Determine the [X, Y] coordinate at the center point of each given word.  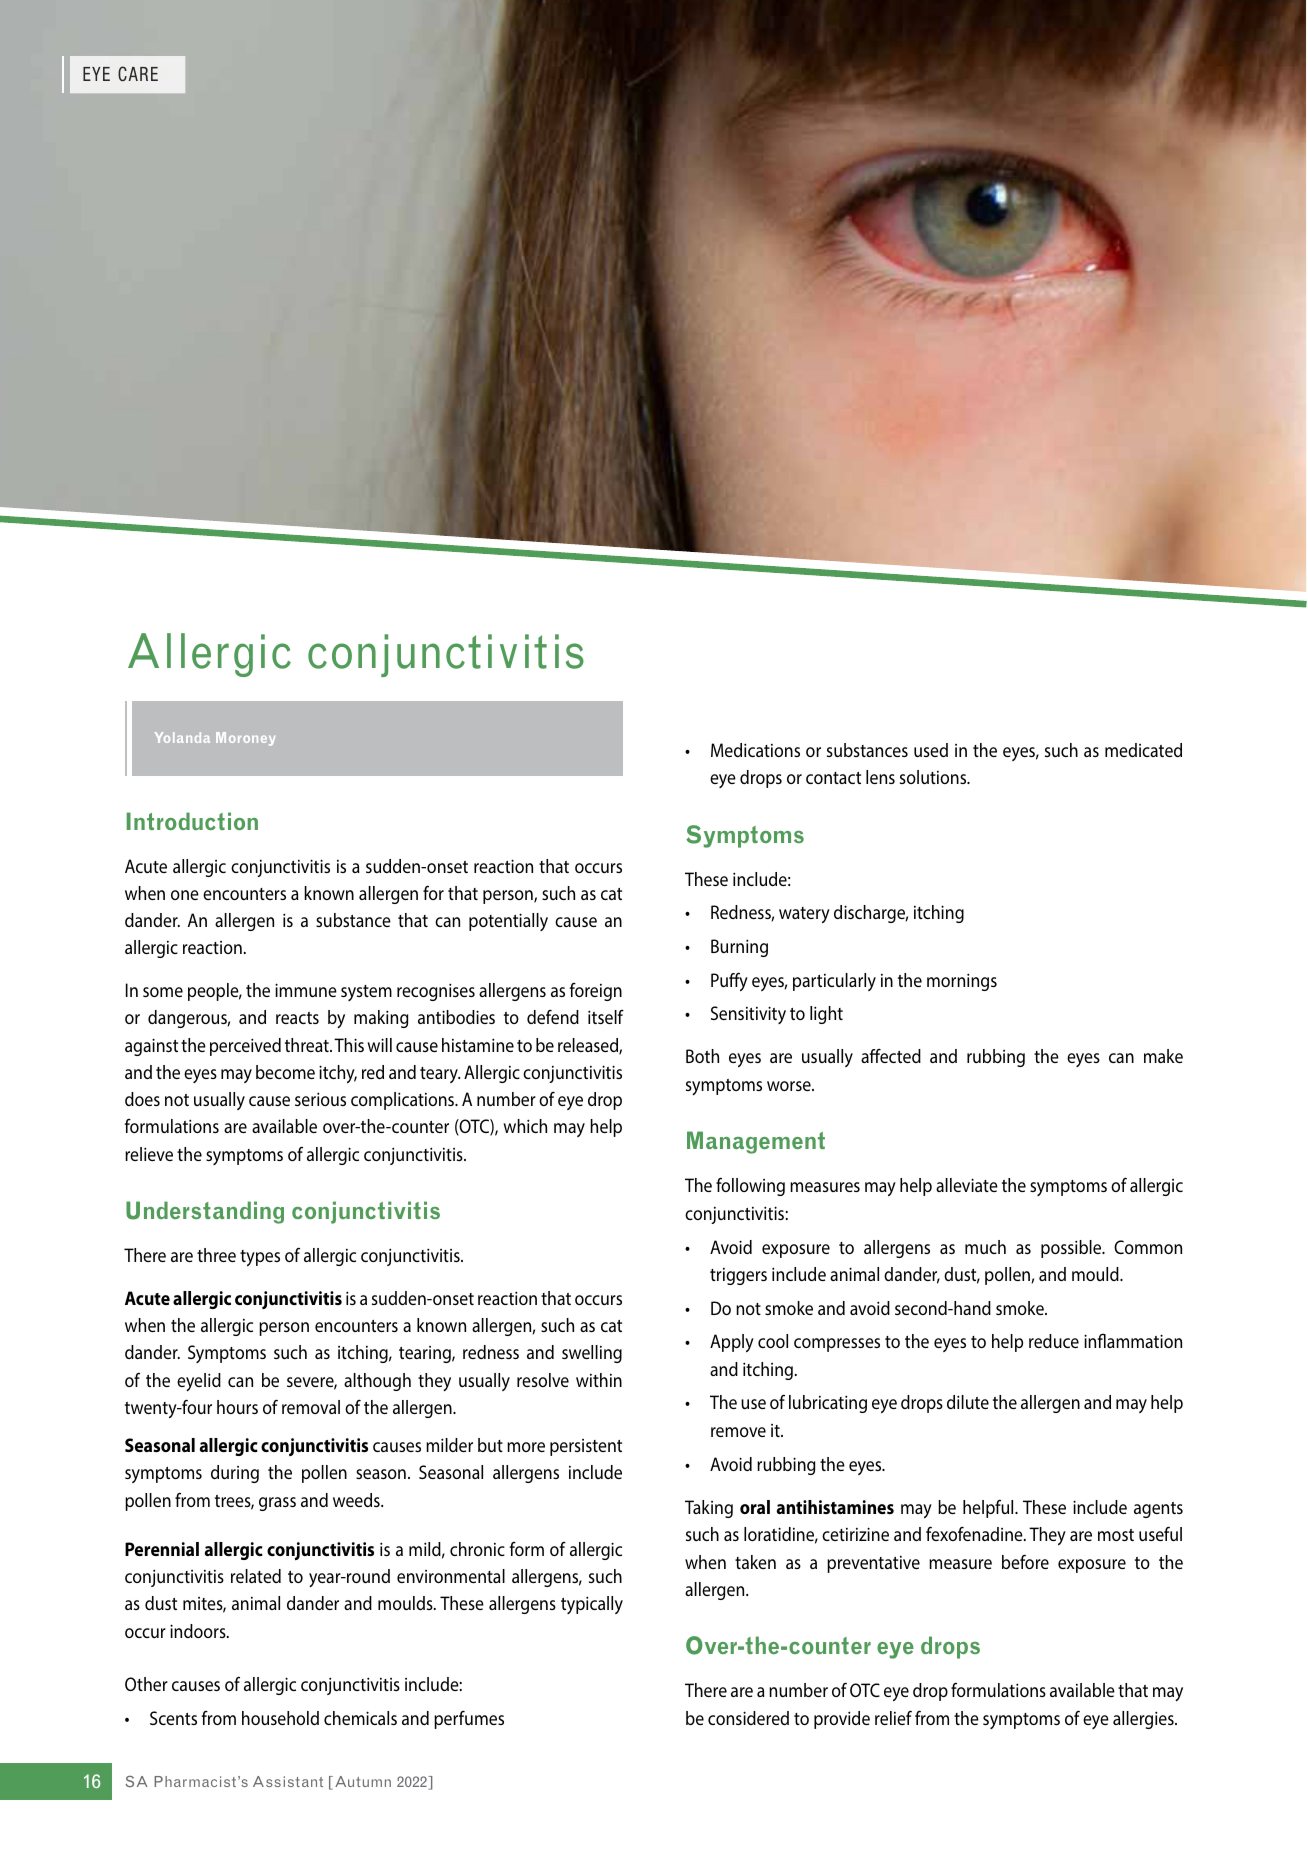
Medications [755, 750]
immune [306, 990]
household [280, 1718]
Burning [739, 948]
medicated [1143, 750]
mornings [962, 982]
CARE [138, 73]
